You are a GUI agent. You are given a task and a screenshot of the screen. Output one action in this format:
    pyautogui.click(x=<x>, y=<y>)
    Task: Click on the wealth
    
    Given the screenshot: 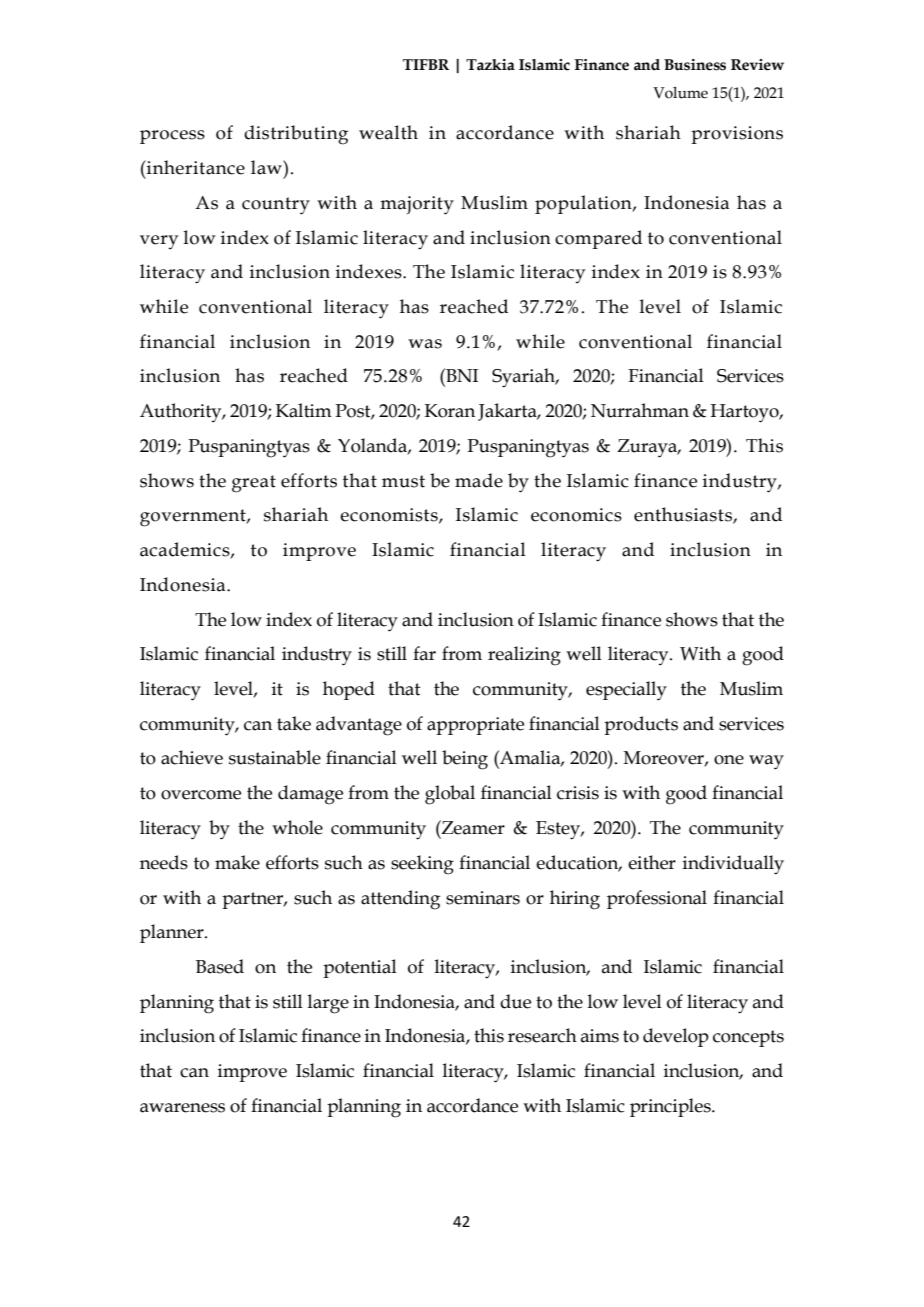 What is the action you would take?
    pyautogui.click(x=388, y=132)
